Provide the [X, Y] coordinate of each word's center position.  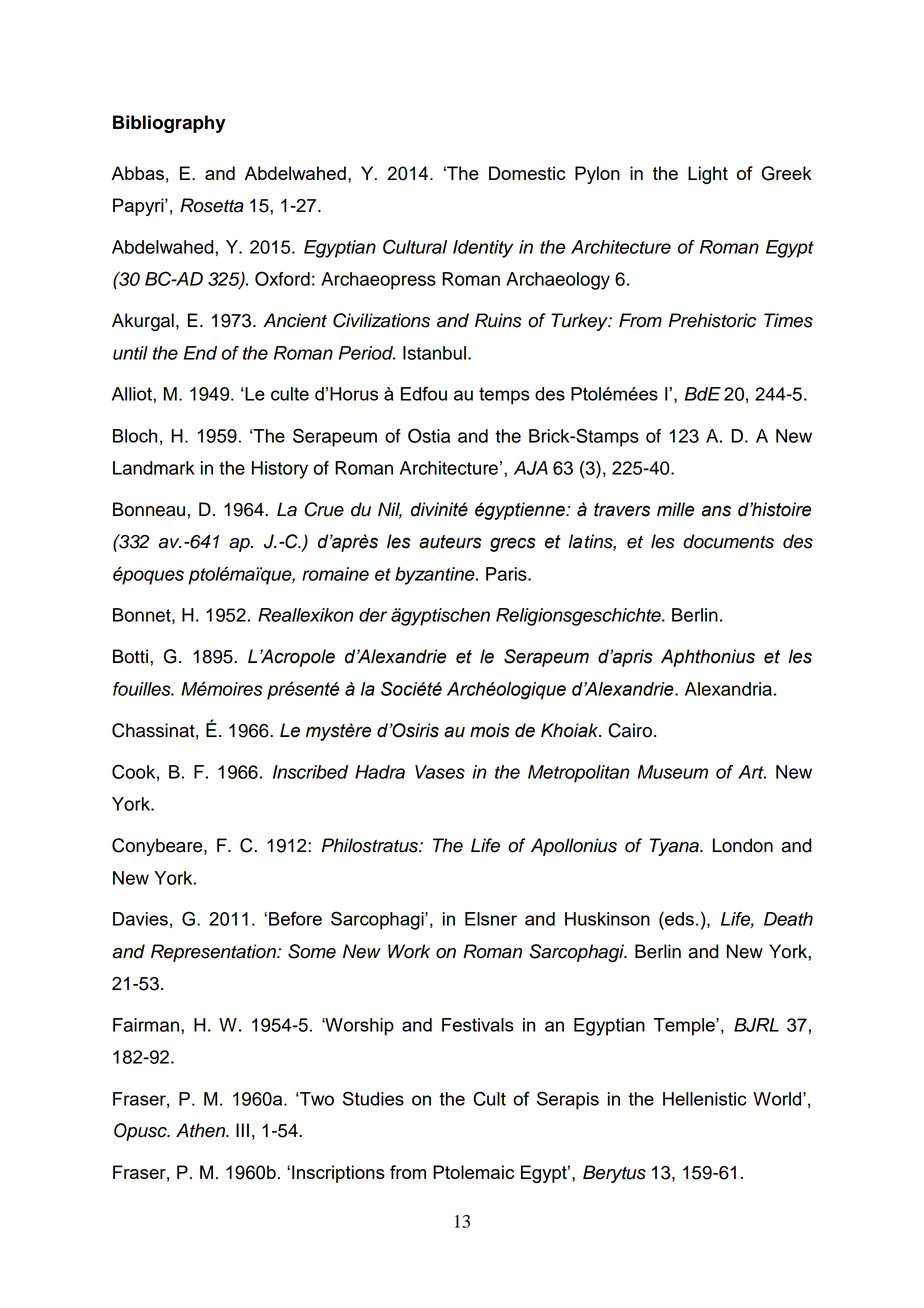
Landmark [154, 468]
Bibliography [169, 124]
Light [708, 175]
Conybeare [158, 847]
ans [716, 511]
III [242, 1130]
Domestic [527, 173]
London [743, 845]
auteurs [450, 542]
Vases [440, 772]
